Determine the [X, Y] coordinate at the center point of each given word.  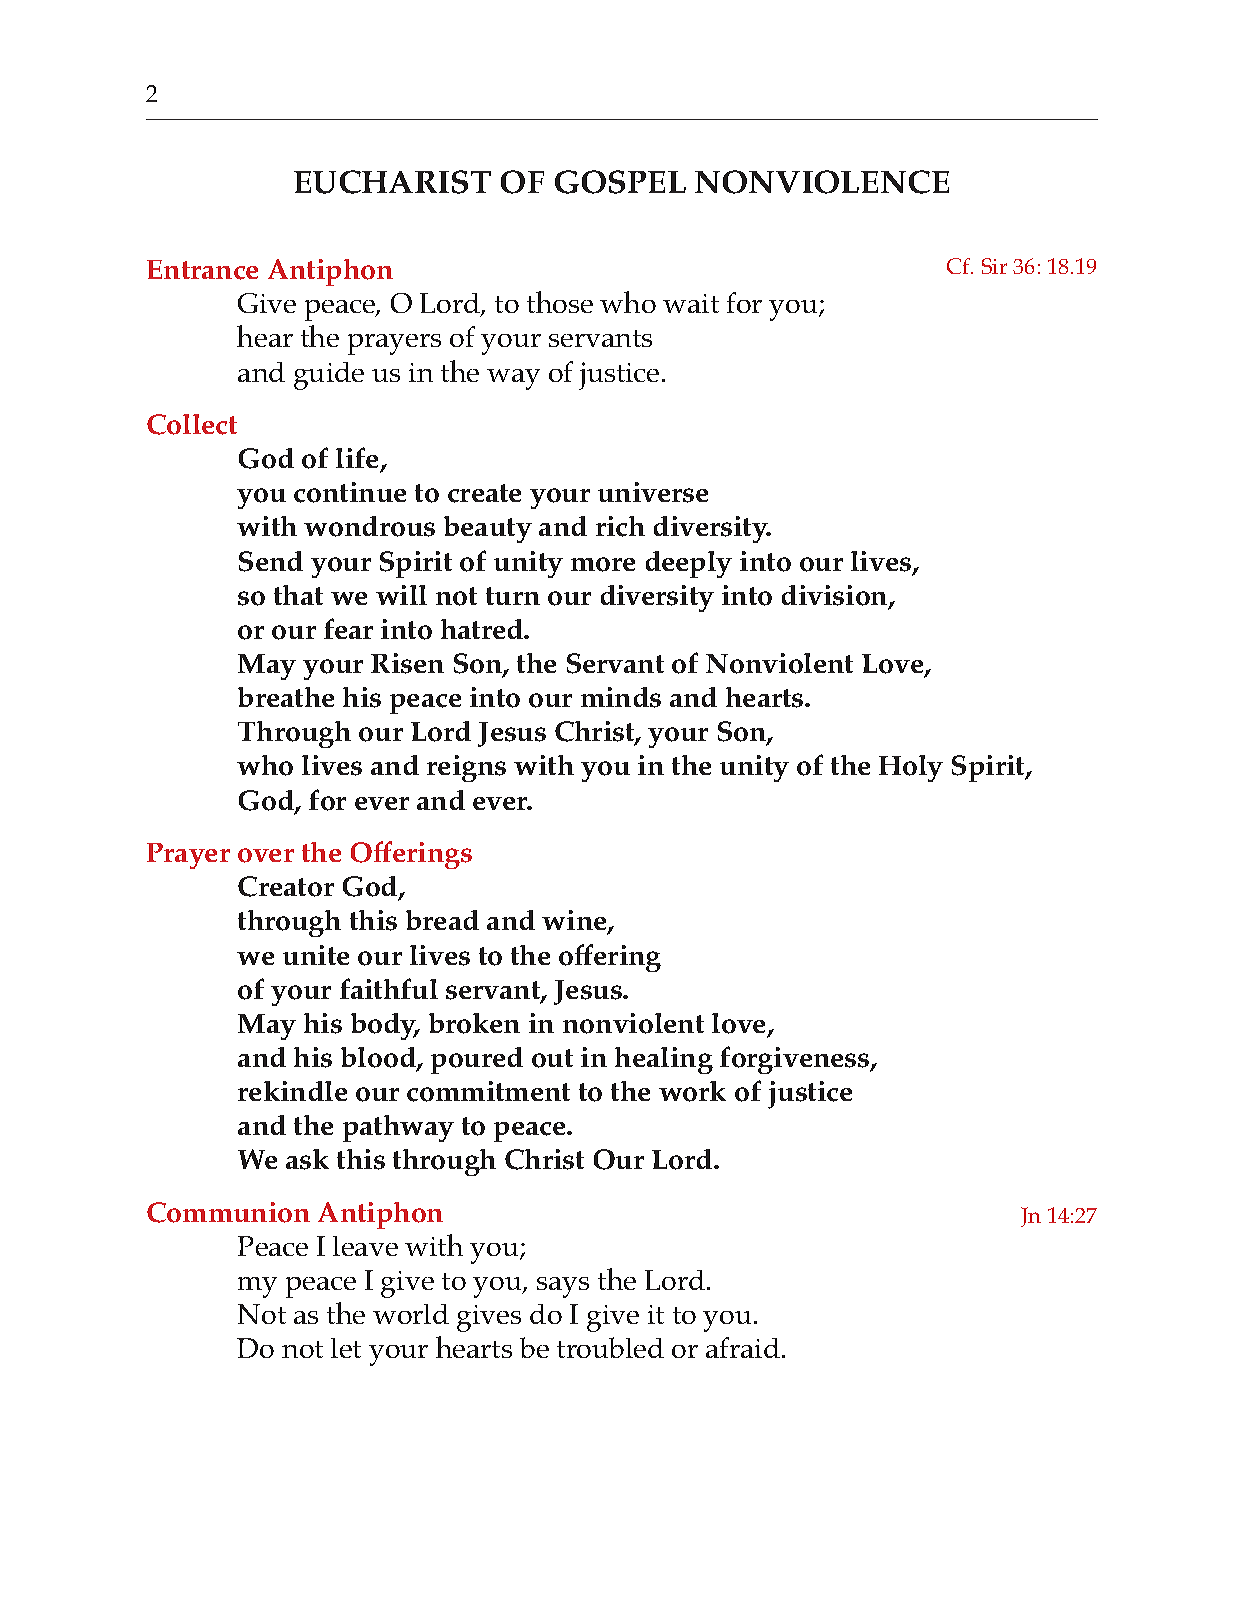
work [692, 1091]
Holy [911, 768]
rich [620, 526]
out [552, 1058]
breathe [286, 697]
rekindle [292, 1091]
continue [350, 492]
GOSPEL [620, 182]
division [836, 596]
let [346, 1348]
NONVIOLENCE [822, 182]
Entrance [202, 270]
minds [621, 697]
